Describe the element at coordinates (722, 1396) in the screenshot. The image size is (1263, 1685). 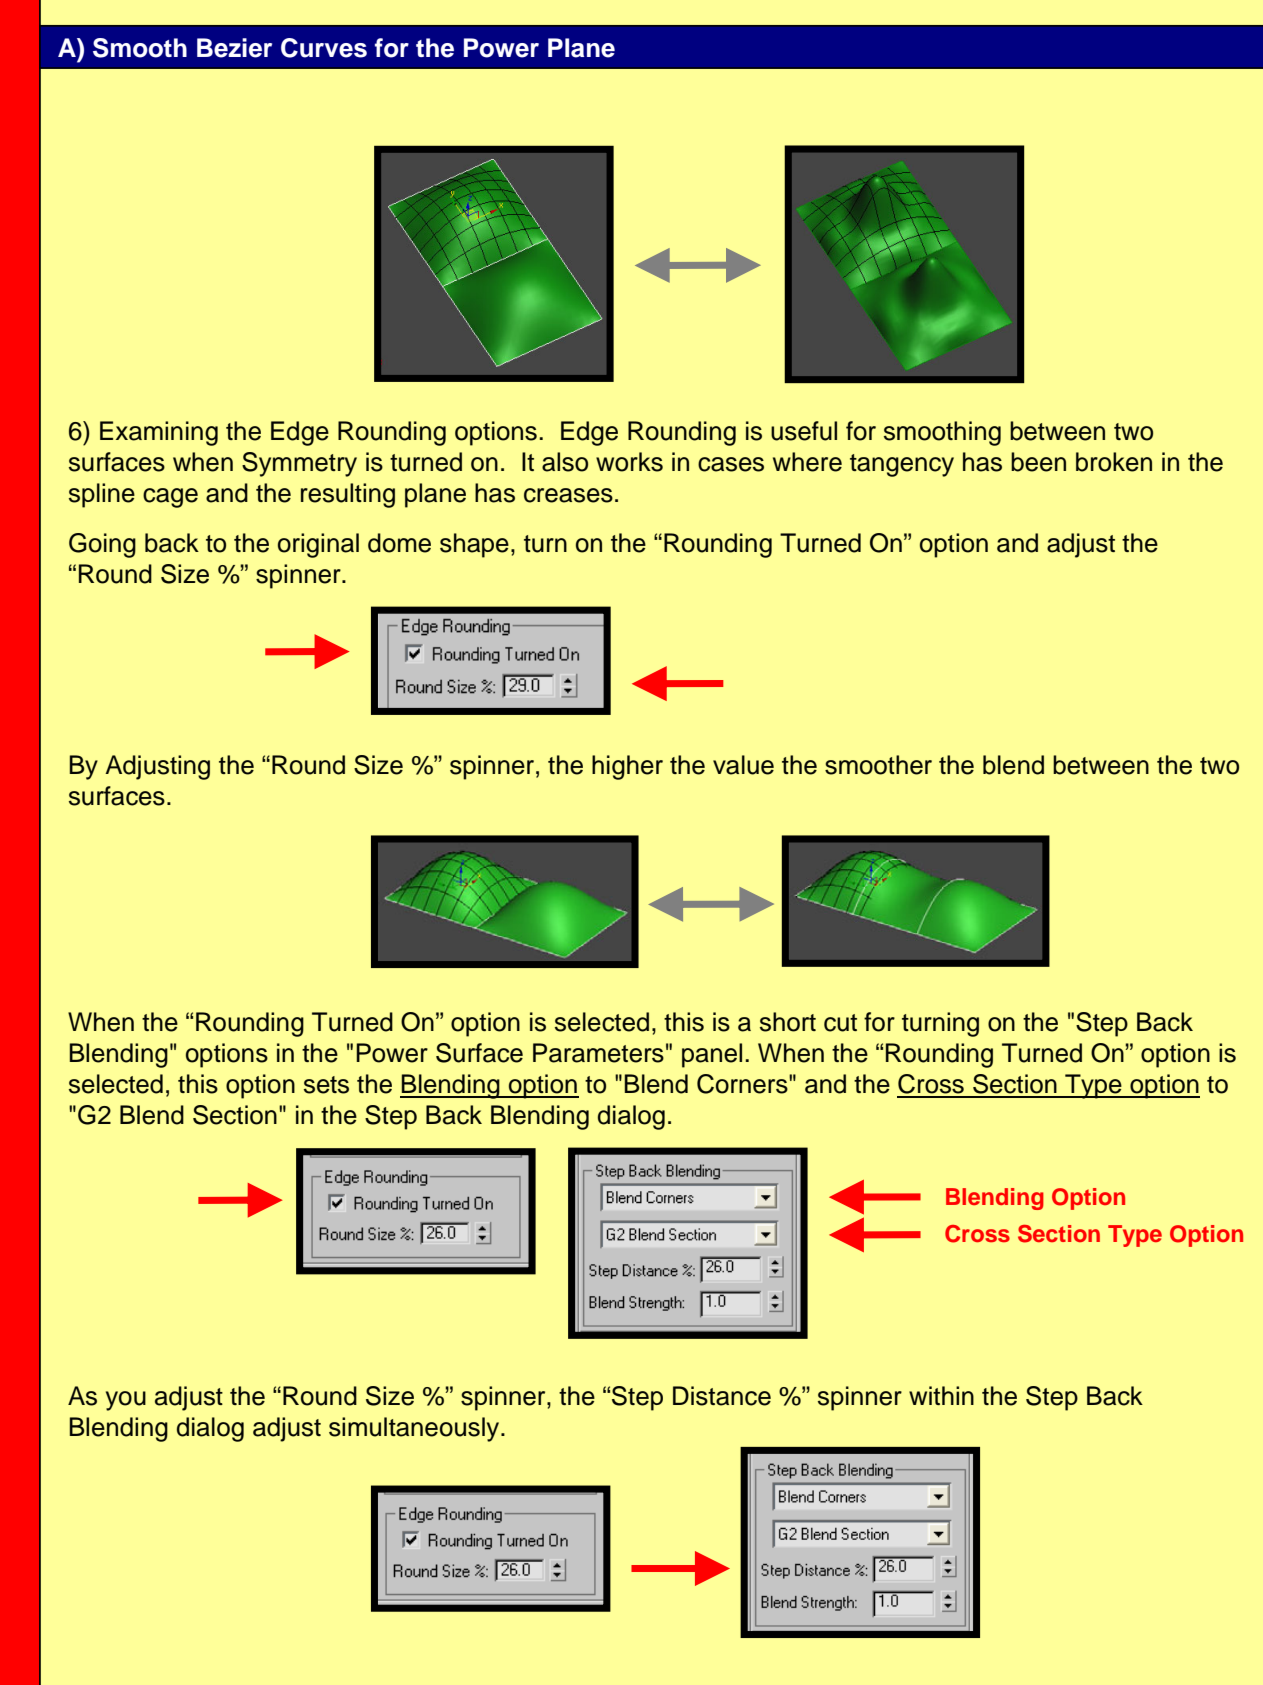
I see `Distance` at that location.
